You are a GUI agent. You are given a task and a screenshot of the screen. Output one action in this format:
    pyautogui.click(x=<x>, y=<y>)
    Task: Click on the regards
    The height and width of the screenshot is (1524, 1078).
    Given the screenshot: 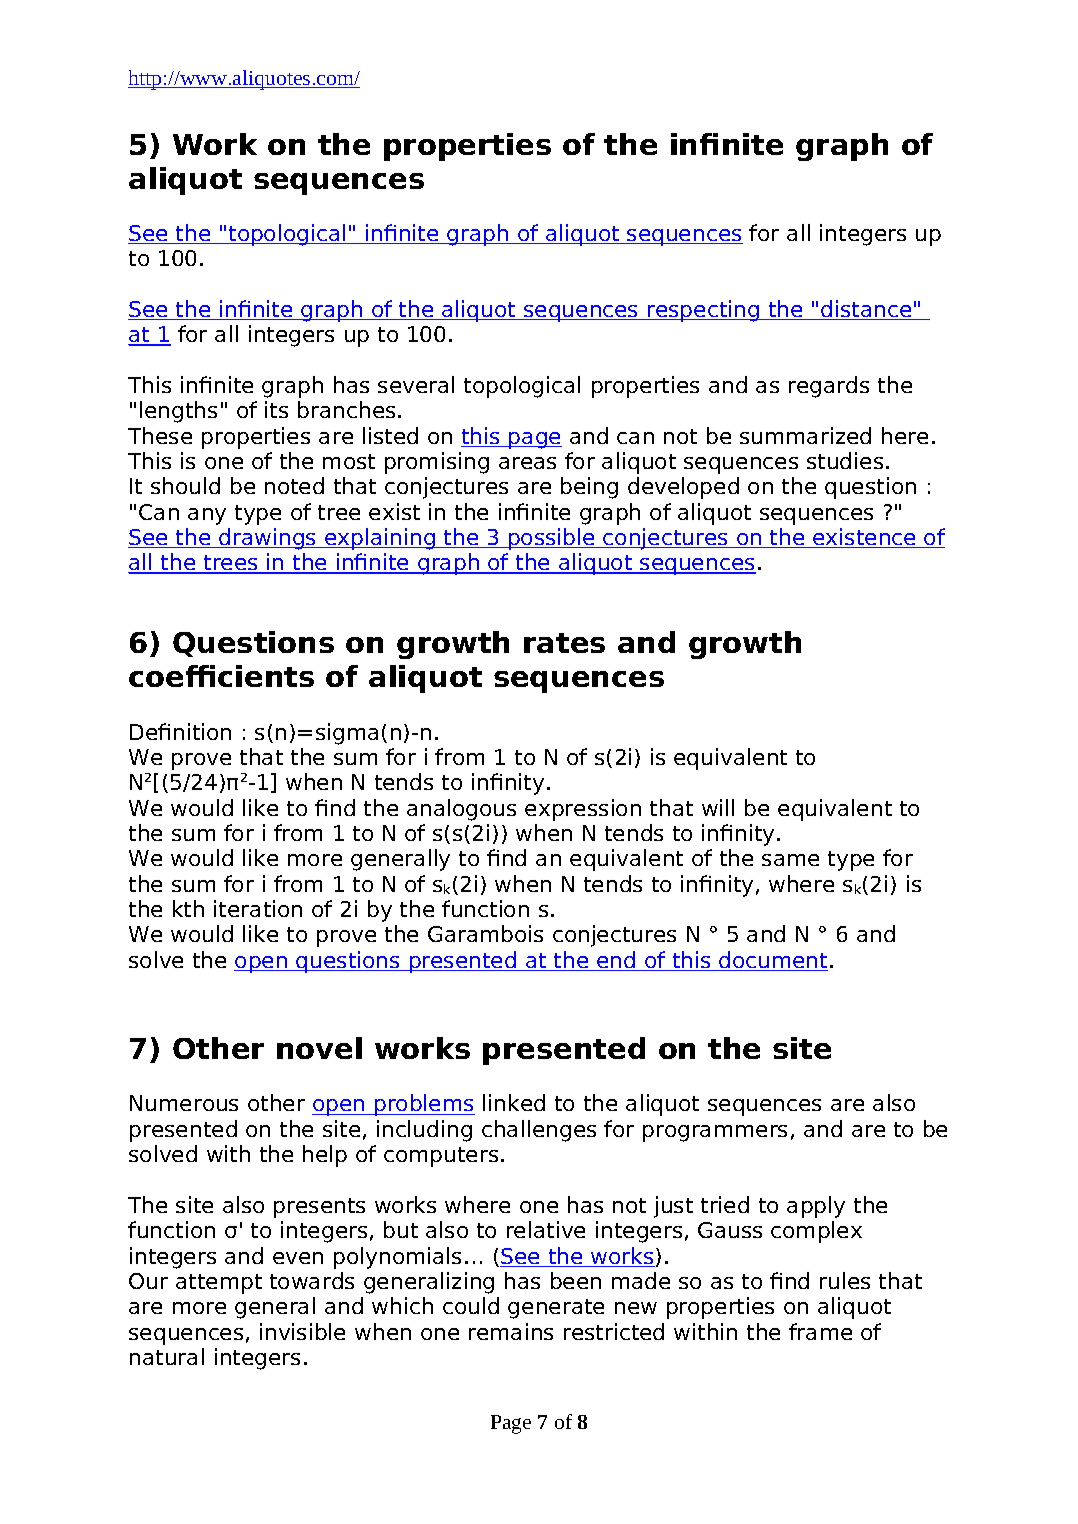 What is the action you would take?
    pyautogui.click(x=829, y=387)
